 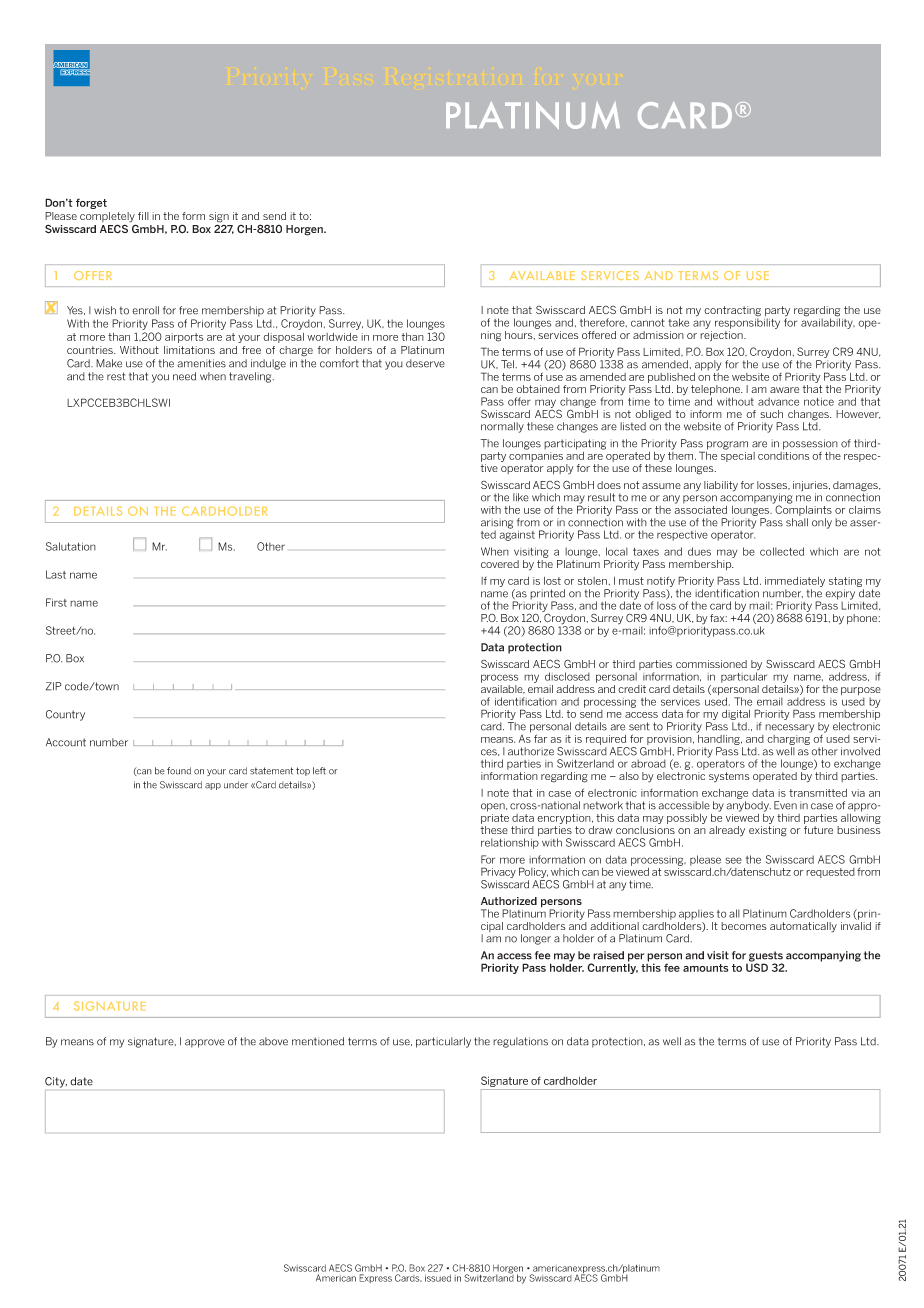 What do you see at coordinates (438, 1278) in the document?
I see `issued` at bounding box center [438, 1278].
